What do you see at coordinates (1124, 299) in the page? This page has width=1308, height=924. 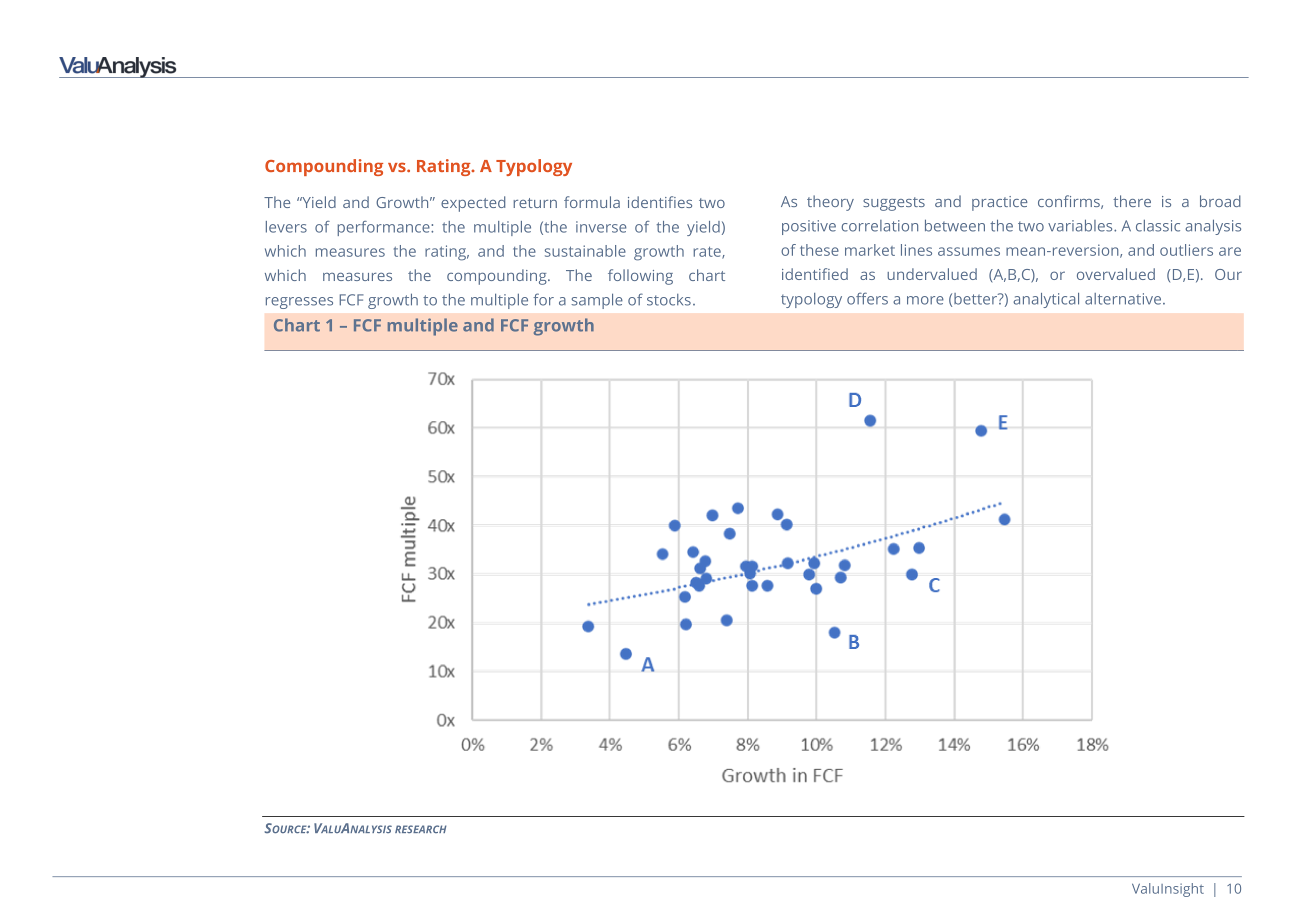 I see `alternative` at bounding box center [1124, 299].
